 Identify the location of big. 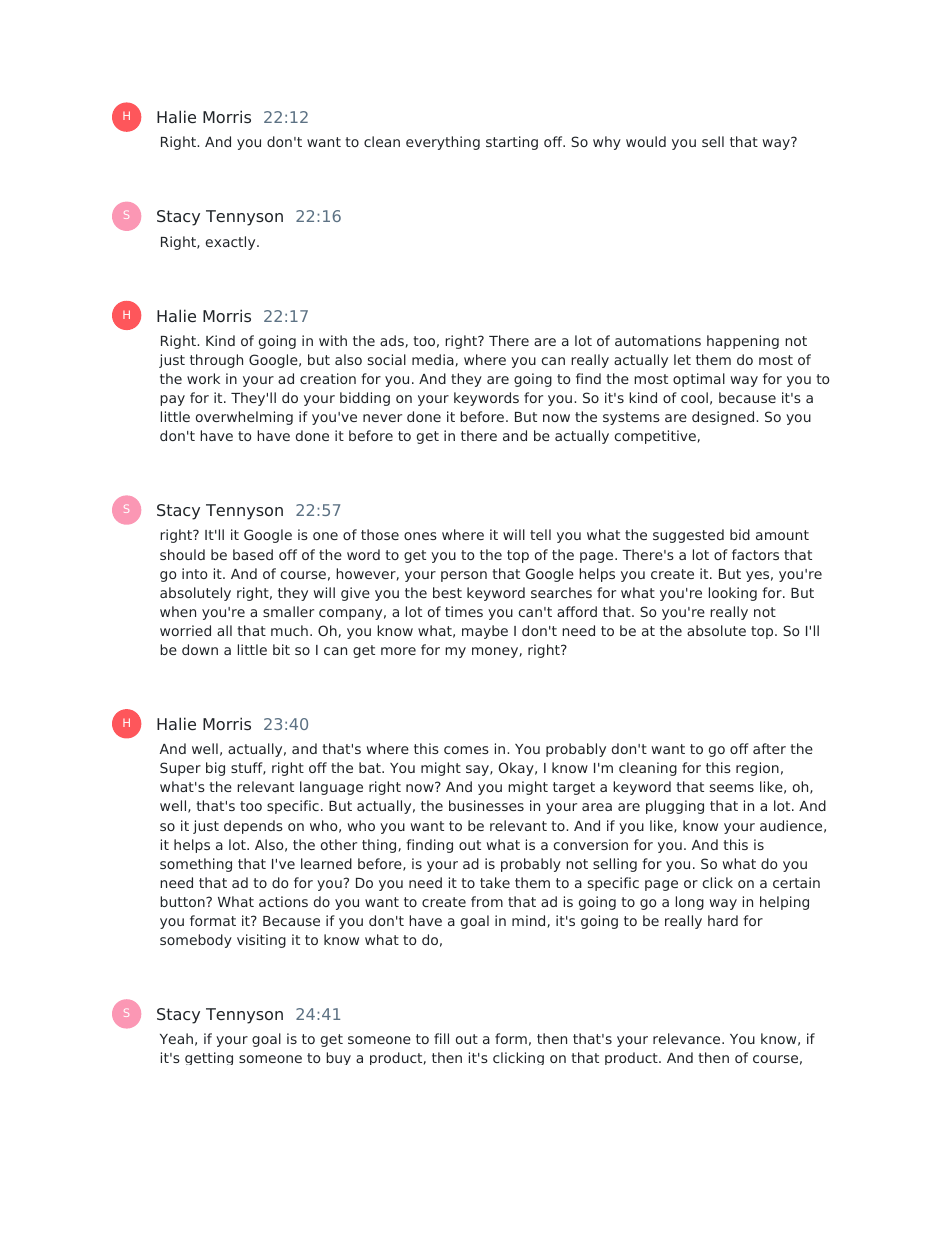
(215, 769).
